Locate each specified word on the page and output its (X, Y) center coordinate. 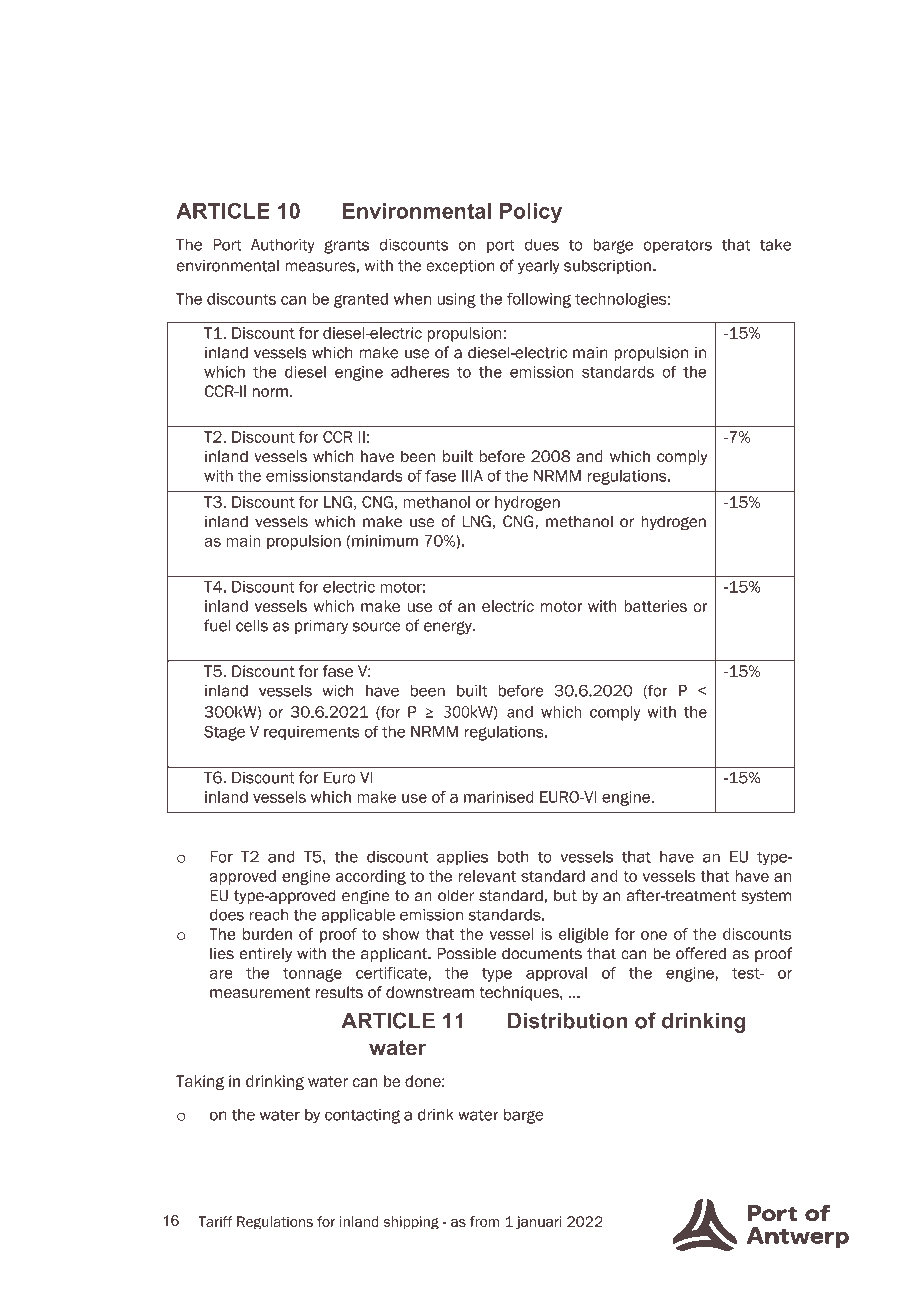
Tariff (215, 1221)
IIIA (472, 476)
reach (269, 915)
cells (252, 625)
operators (677, 246)
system (766, 897)
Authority (283, 246)
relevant (487, 876)
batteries (655, 606)
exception (460, 266)
